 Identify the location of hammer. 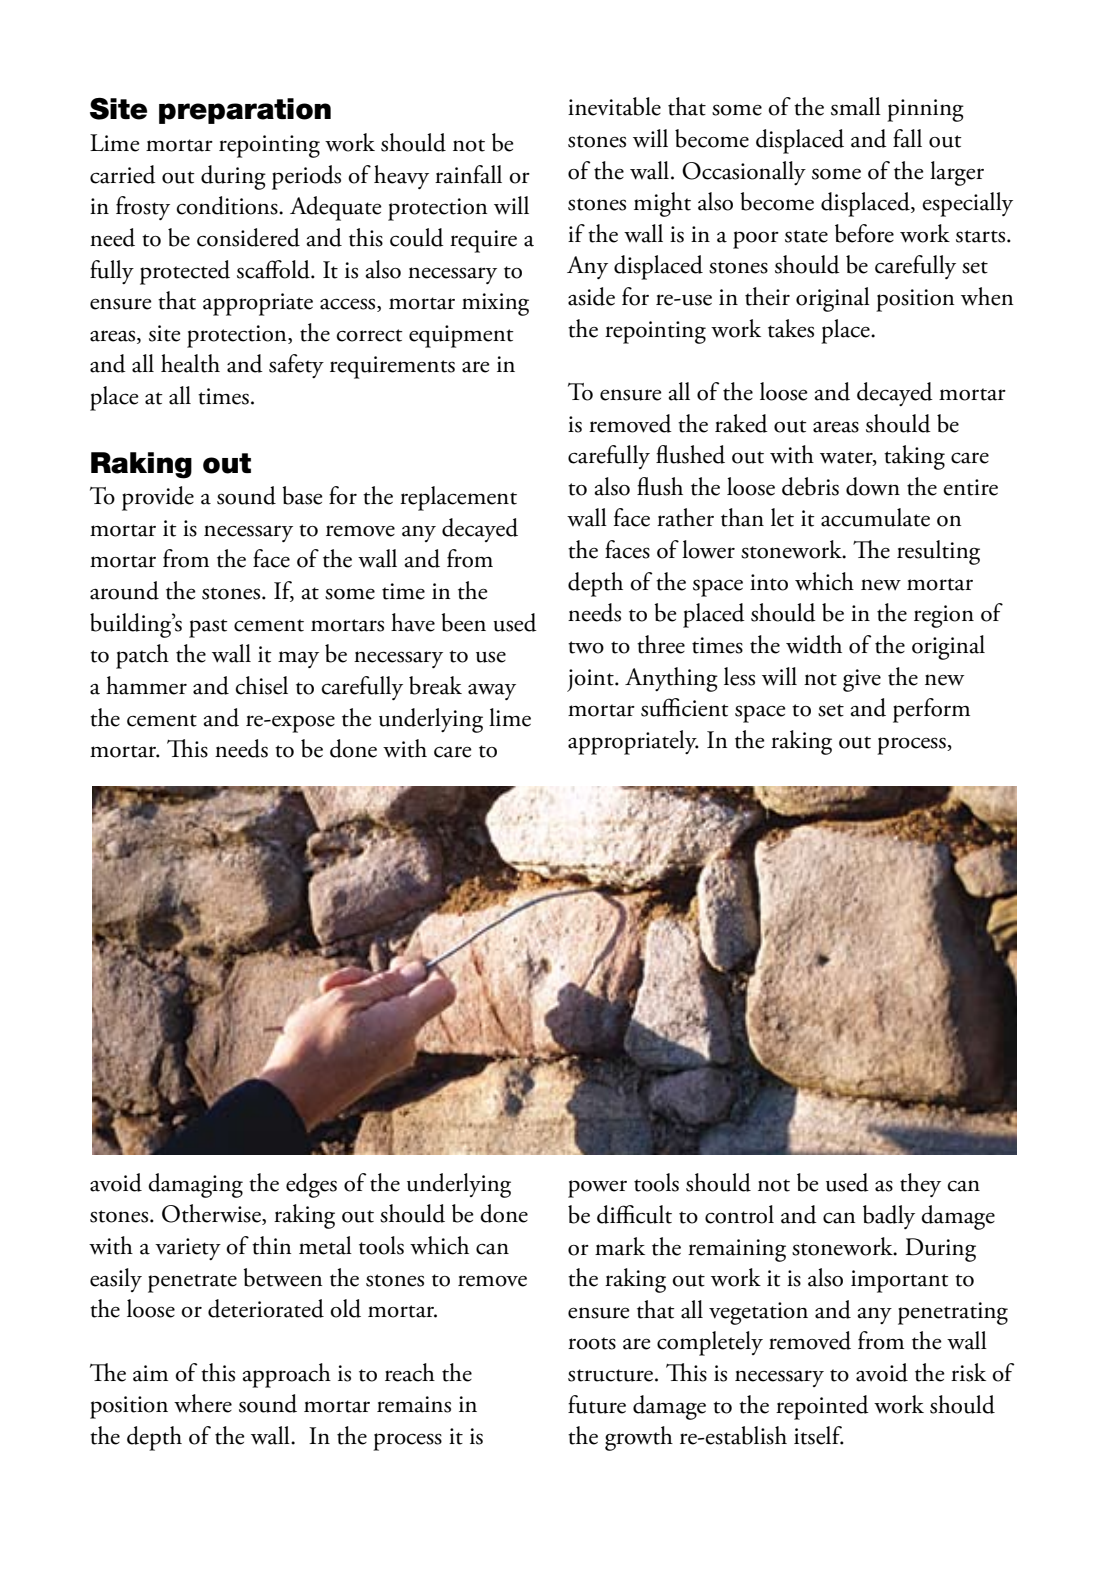
(146, 685).
